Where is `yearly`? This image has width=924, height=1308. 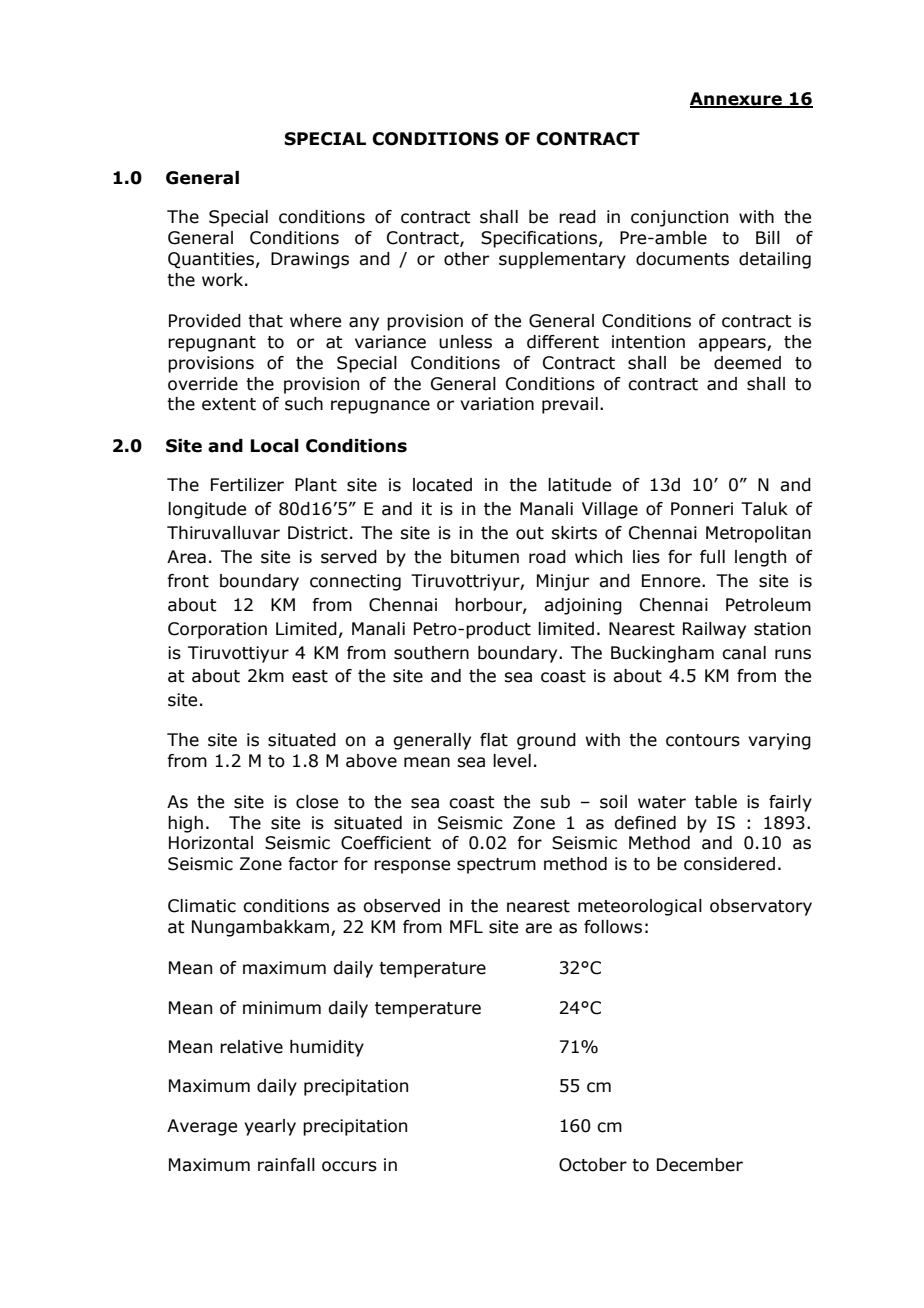 yearly is located at coordinates (270, 1127).
